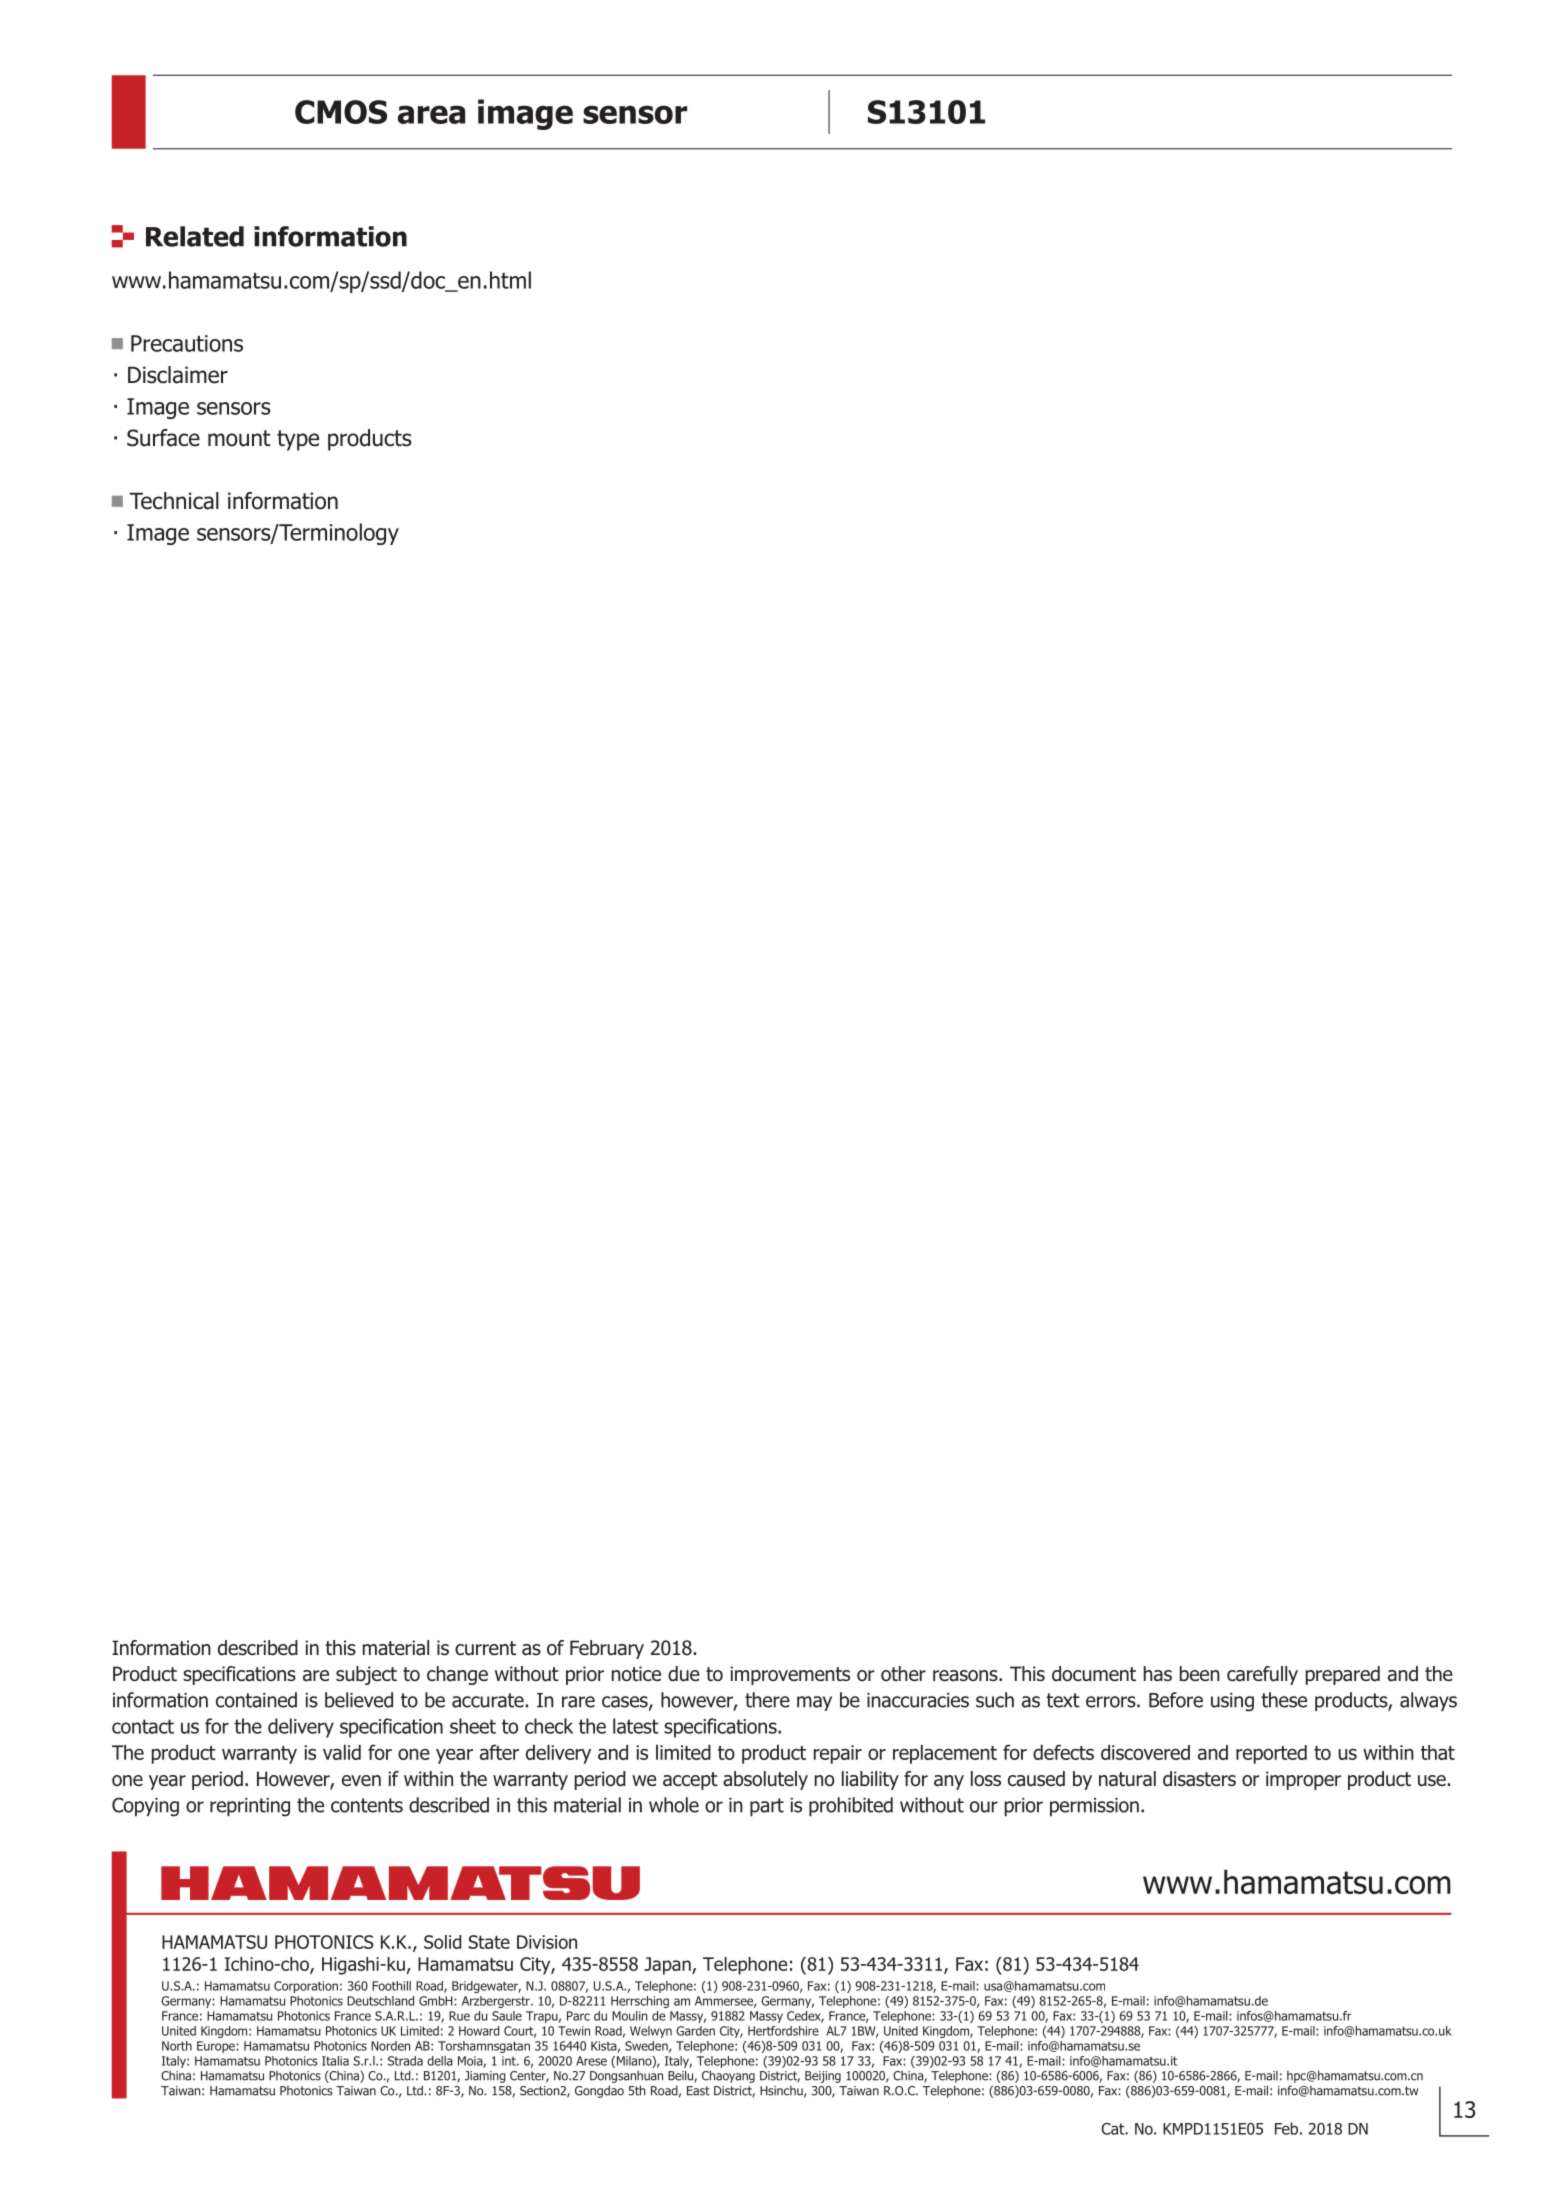 This image has height=2211, width=1563. I want to click on carefully, so click(1262, 1675).
